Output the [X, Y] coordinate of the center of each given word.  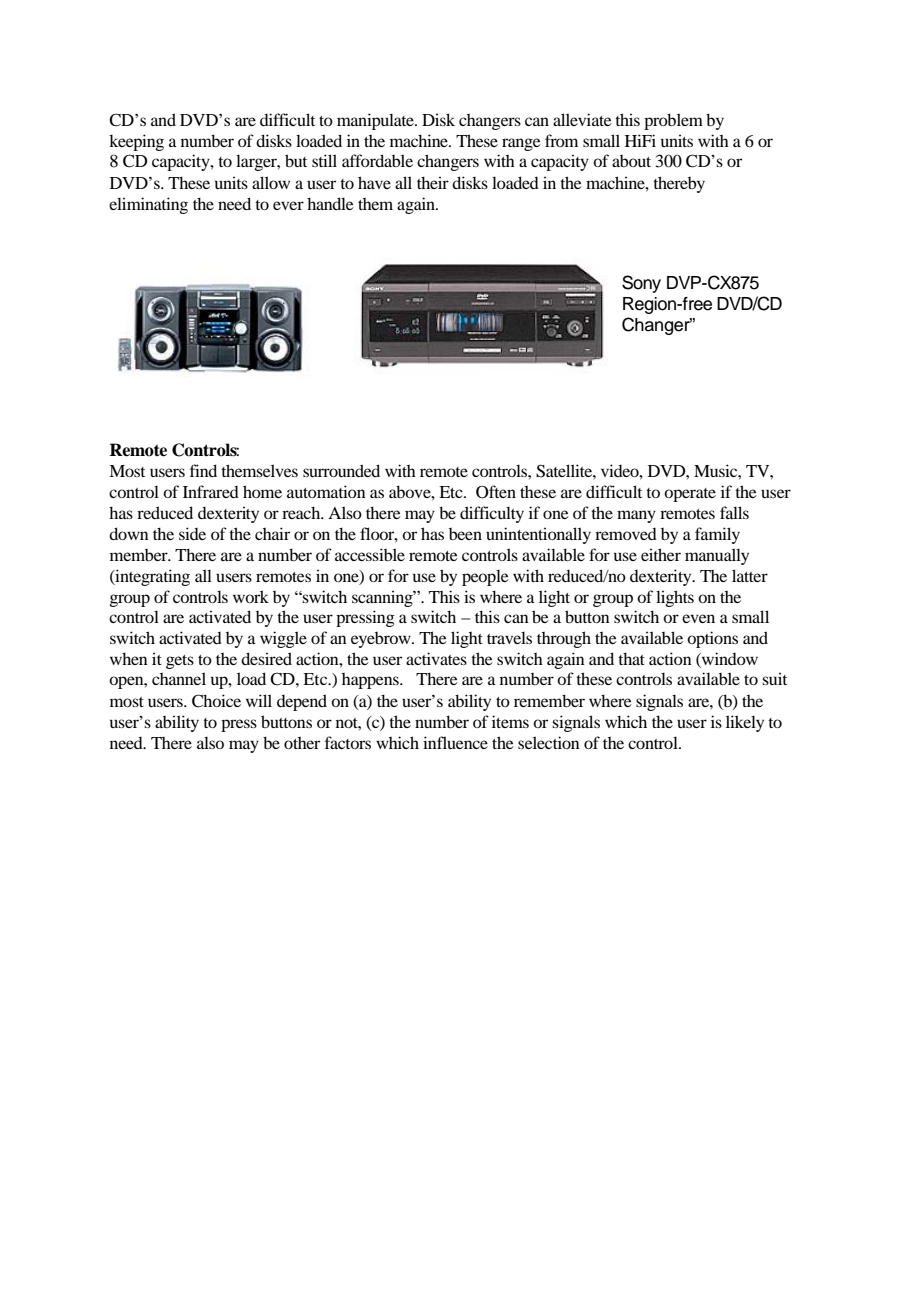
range [521, 144]
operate [690, 495]
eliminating [148, 205]
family [717, 535]
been [465, 534]
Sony [641, 284]
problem [673, 121]
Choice [216, 701]
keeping [136, 142]
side [192, 533]
